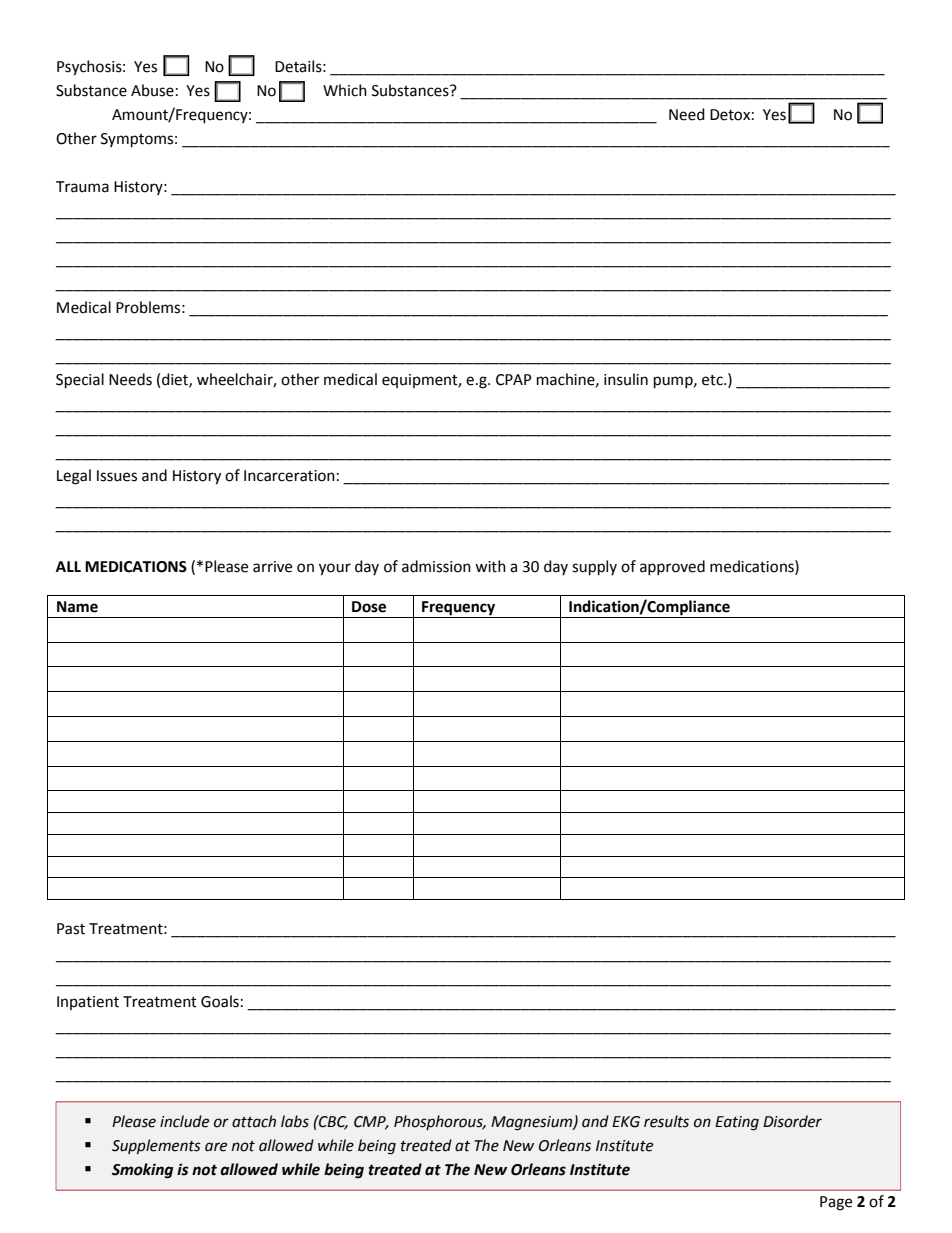 This page has width=952, height=1233. I want to click on approved, so click(672, 567).
